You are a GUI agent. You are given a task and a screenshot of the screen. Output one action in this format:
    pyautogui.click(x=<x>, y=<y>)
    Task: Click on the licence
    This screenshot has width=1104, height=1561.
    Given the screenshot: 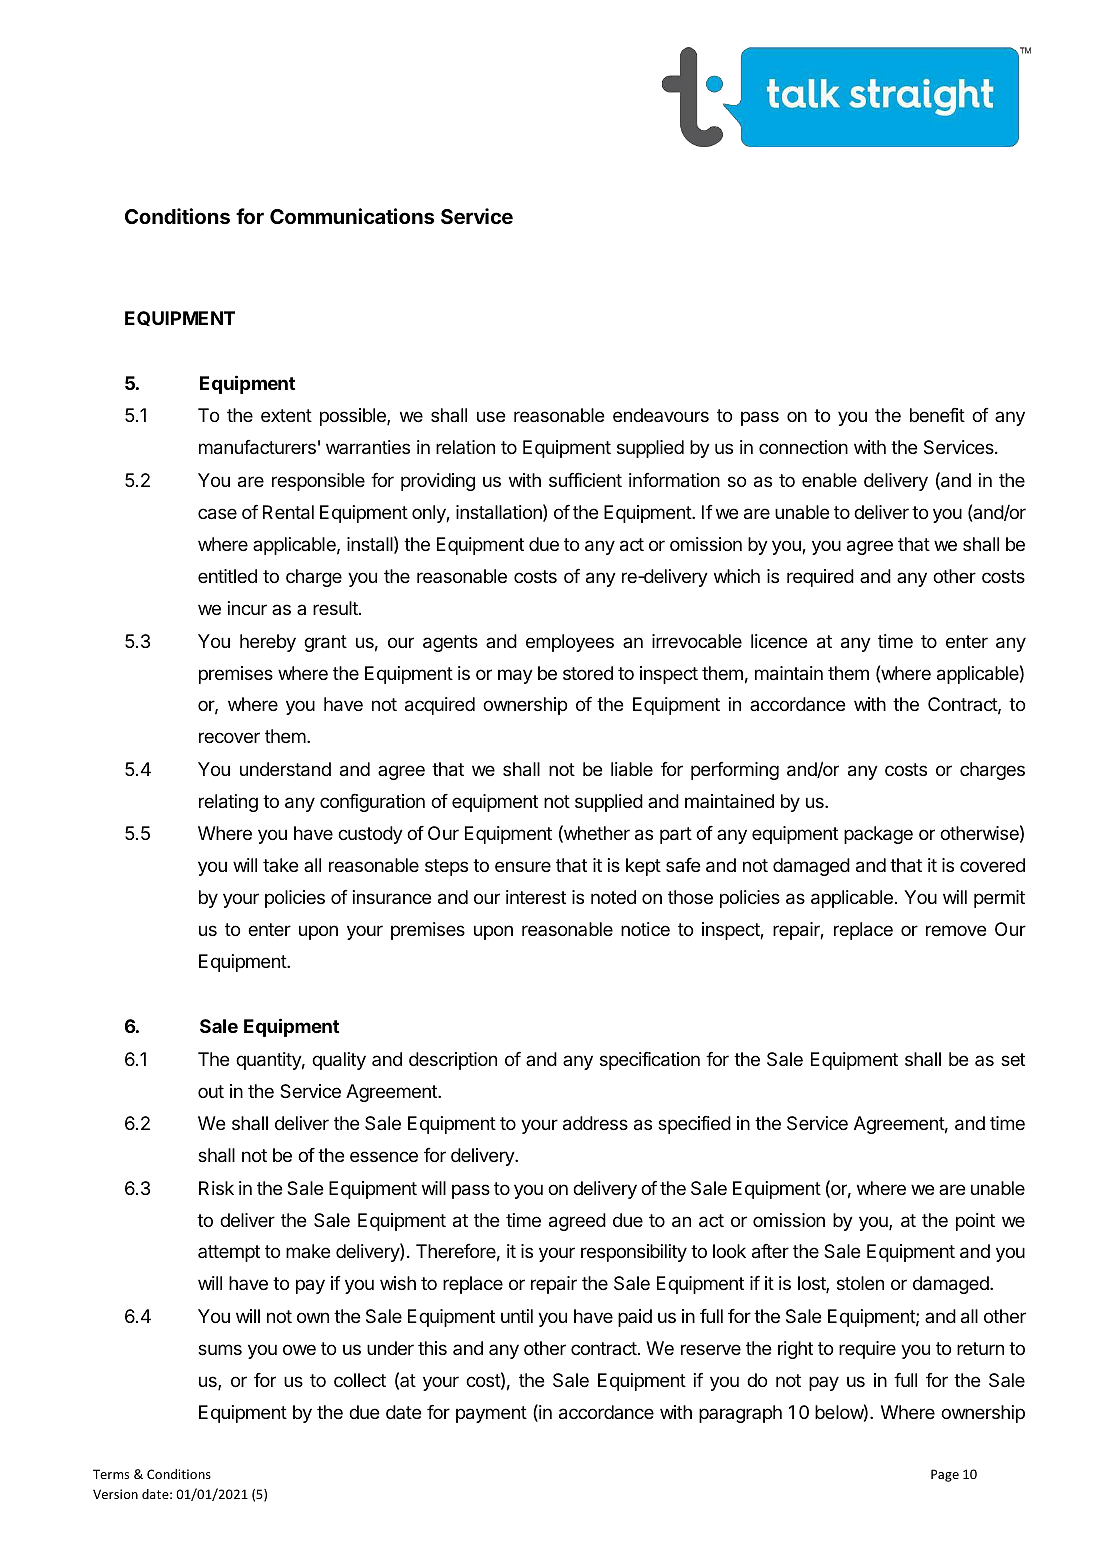 What is the action you would take?
    pyautogui.click(x=779, y=641)
